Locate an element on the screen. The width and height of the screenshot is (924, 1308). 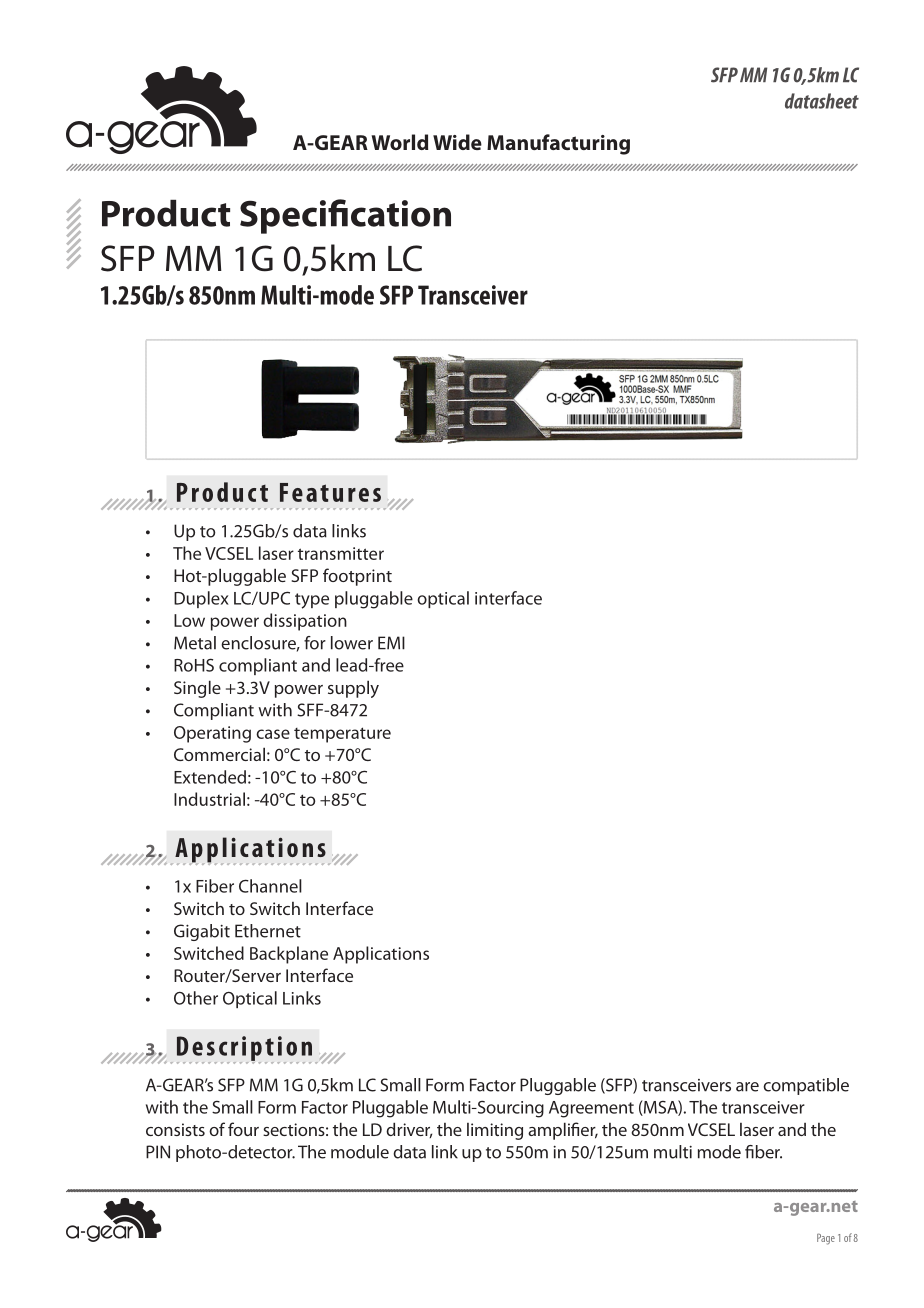
Manufacturing is located at coordinates (558, 144).
